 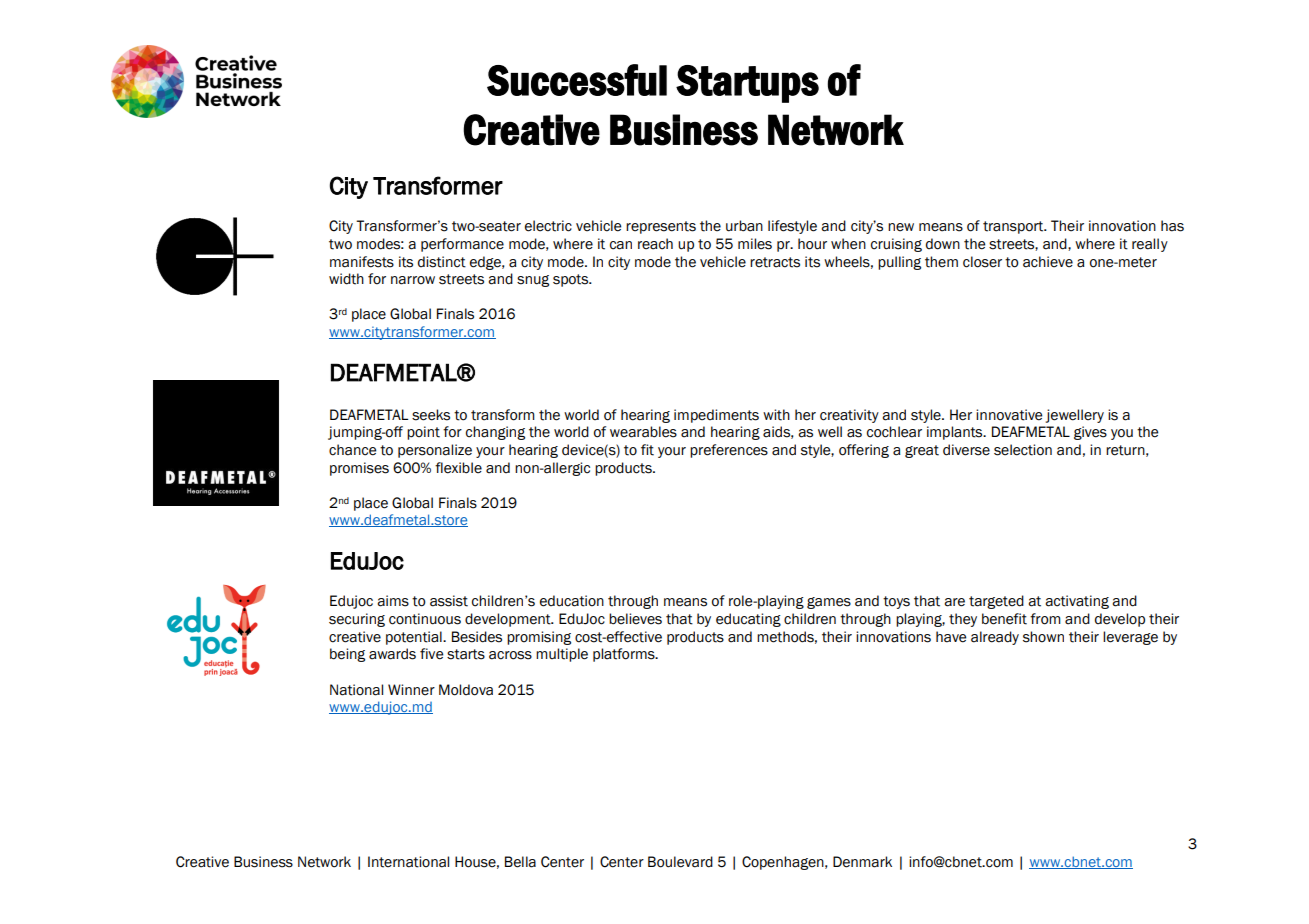 I want to click on narrow, so click(x=413, y=280).
